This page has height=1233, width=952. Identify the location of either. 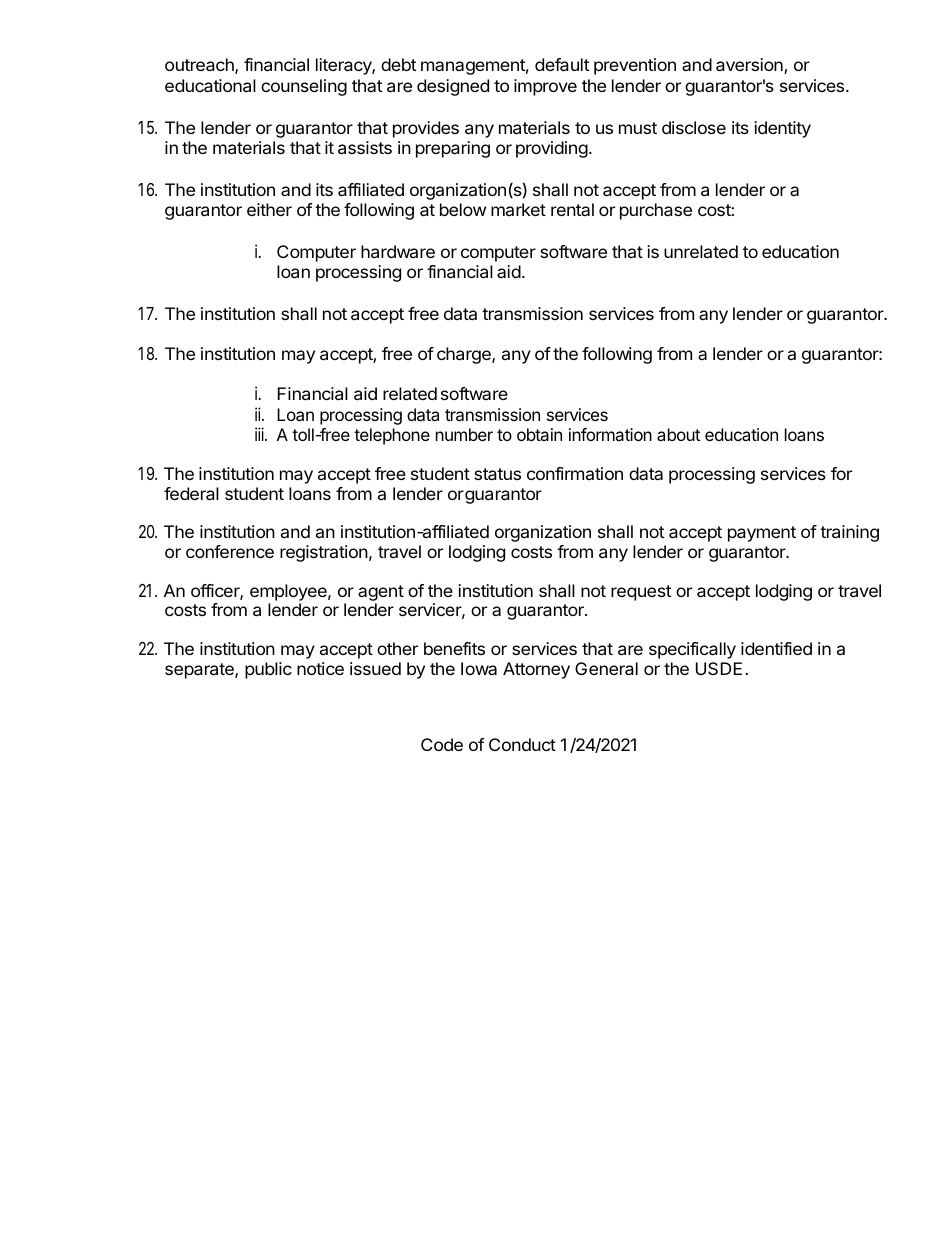
(269, 209).
